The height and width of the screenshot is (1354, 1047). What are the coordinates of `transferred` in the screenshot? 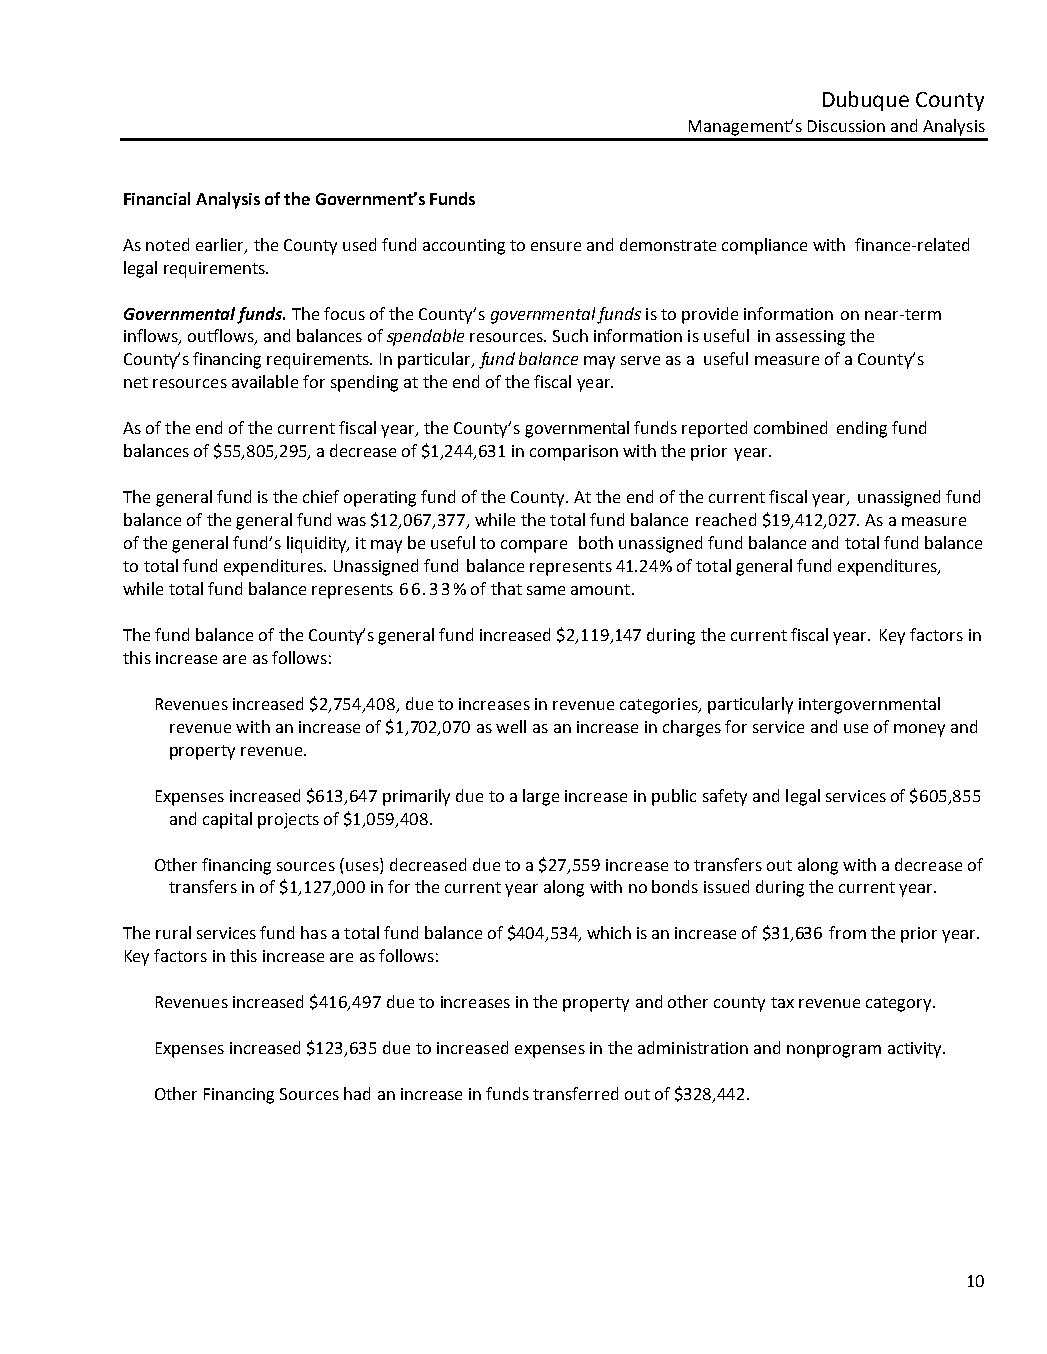 It's located at (575, 1093).
